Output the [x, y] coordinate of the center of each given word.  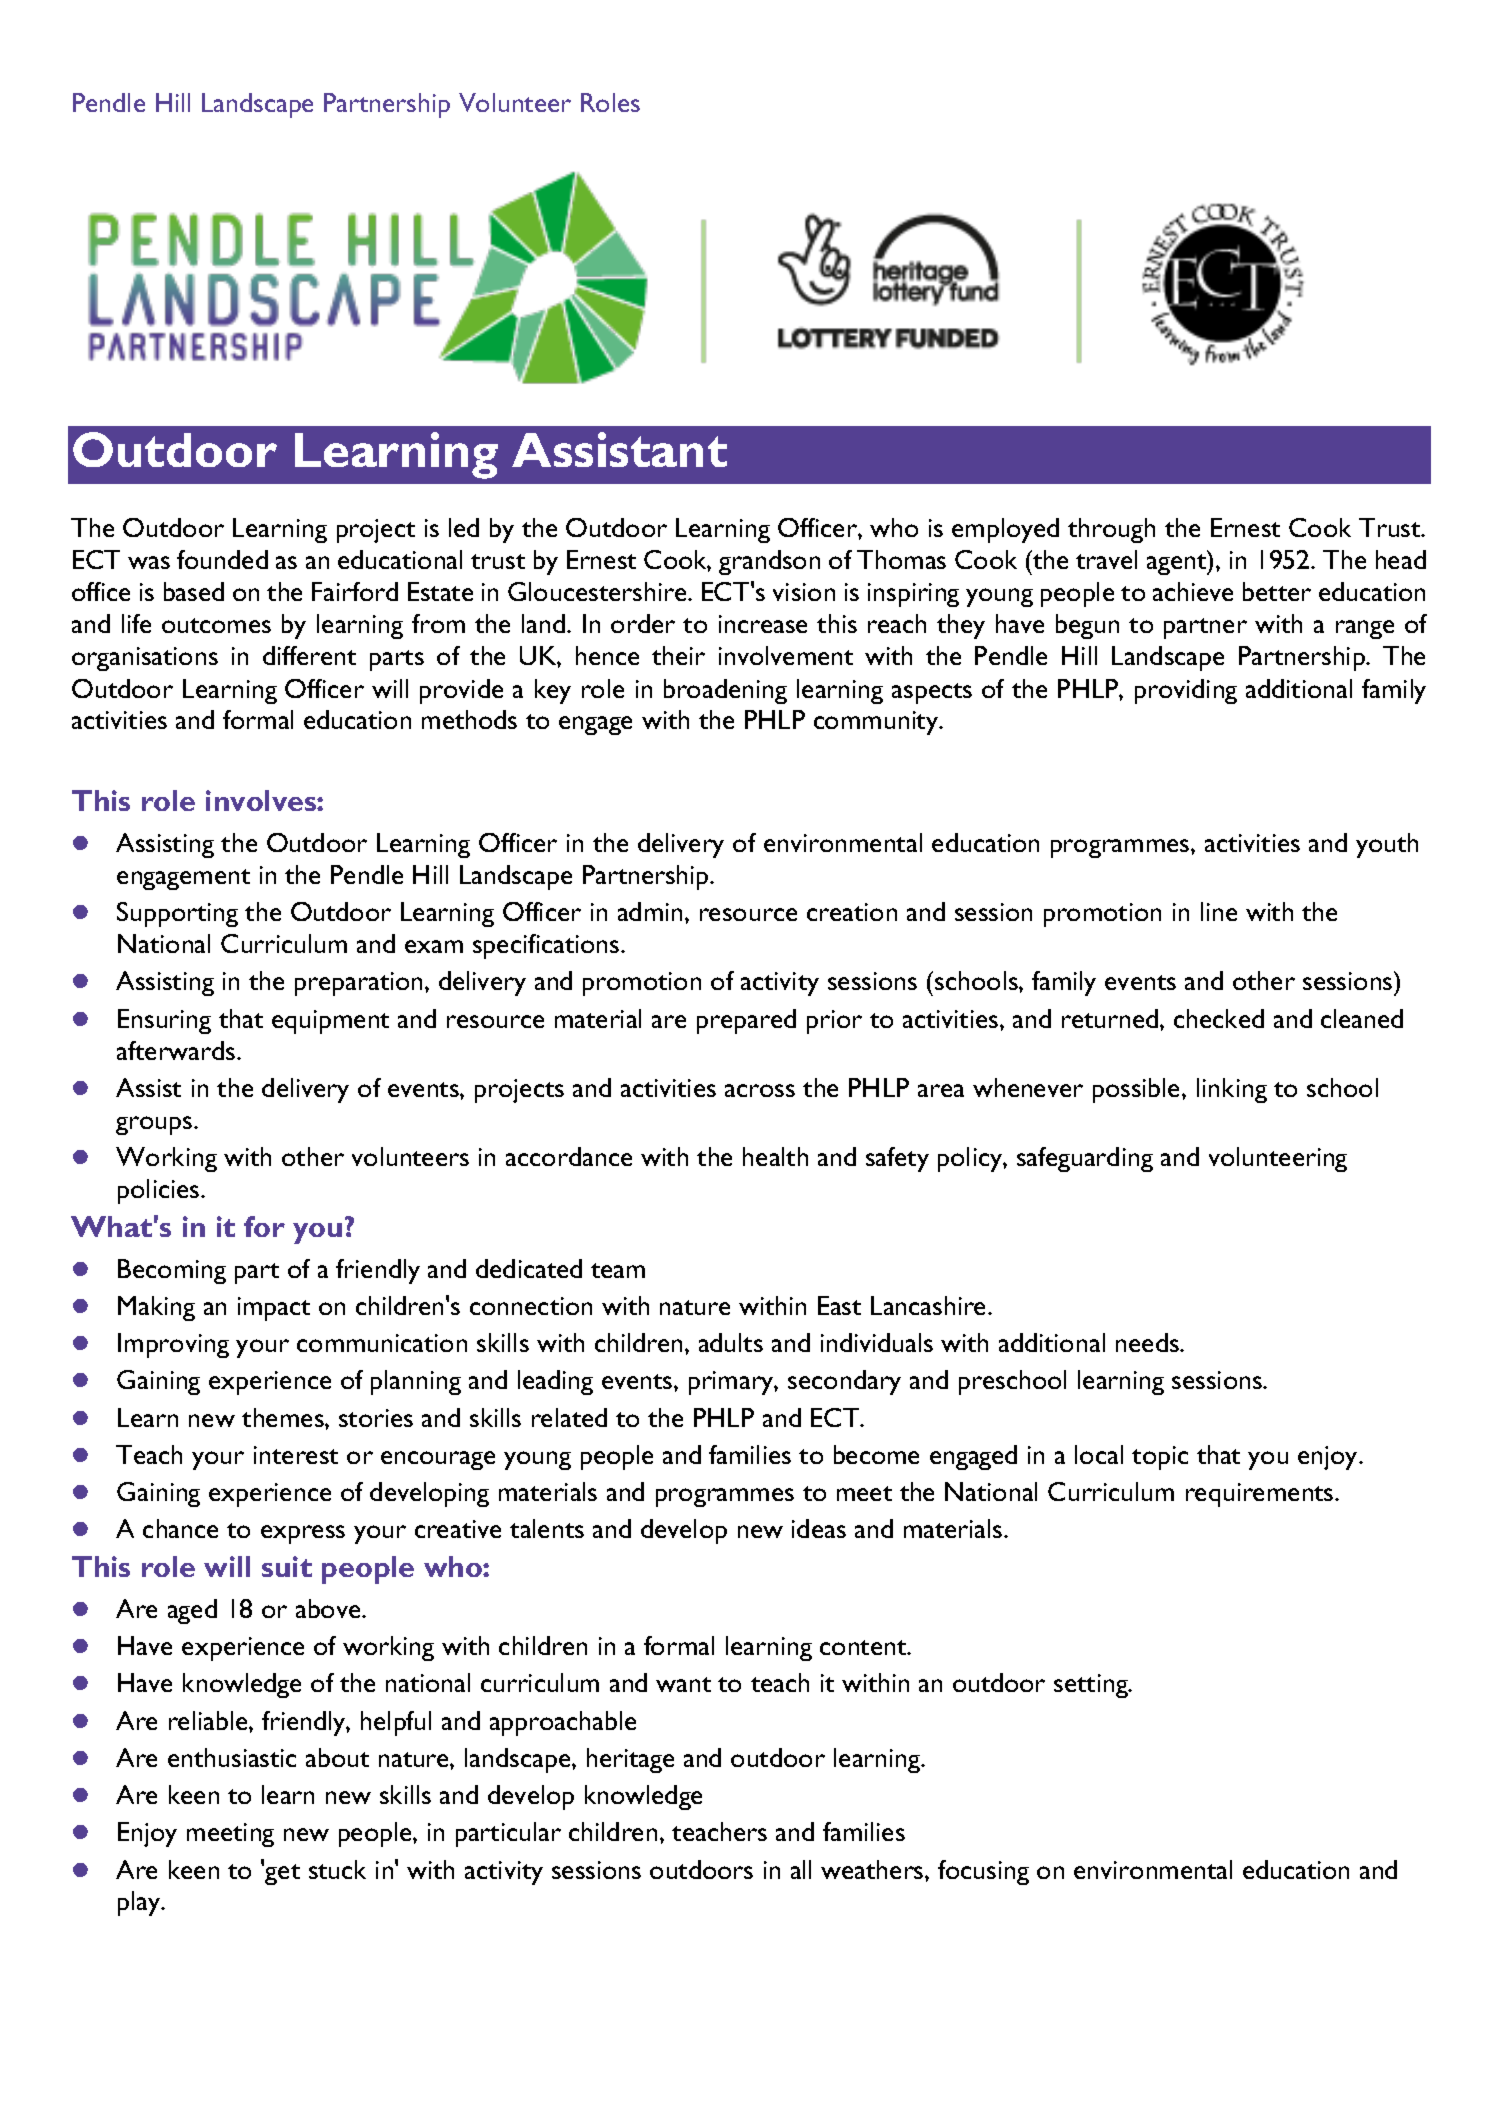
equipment [330, 1022]
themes [284, 1417]
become [876, 1454]
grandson [769, 562]
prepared [746, 1021]
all [801, 1869]
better [1277, 591]
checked [1219, 1018]
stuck [337, 1869]
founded [222, 559]
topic [1160, 1458]
